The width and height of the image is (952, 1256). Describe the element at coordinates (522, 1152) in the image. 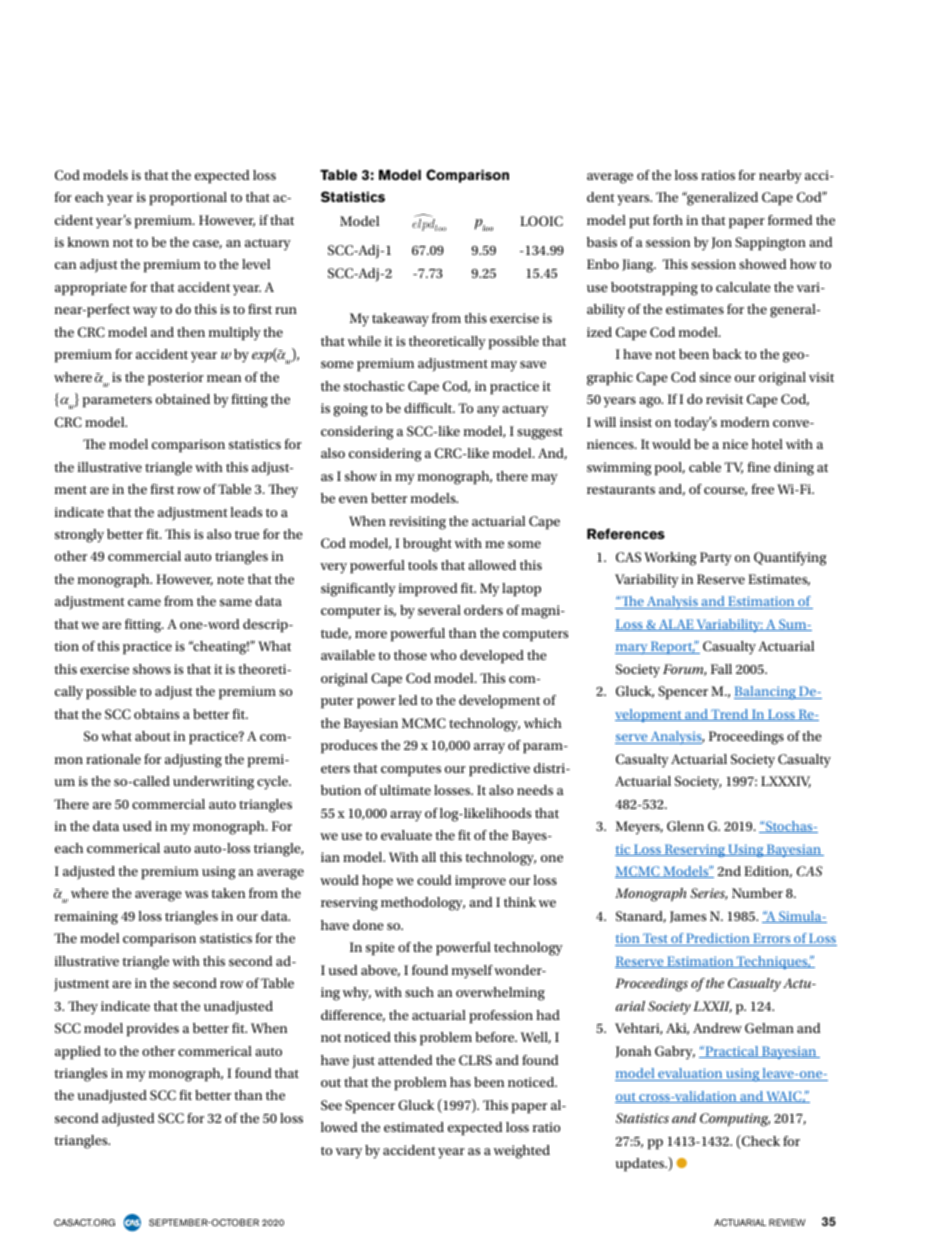

I see `weighted` at that location.
